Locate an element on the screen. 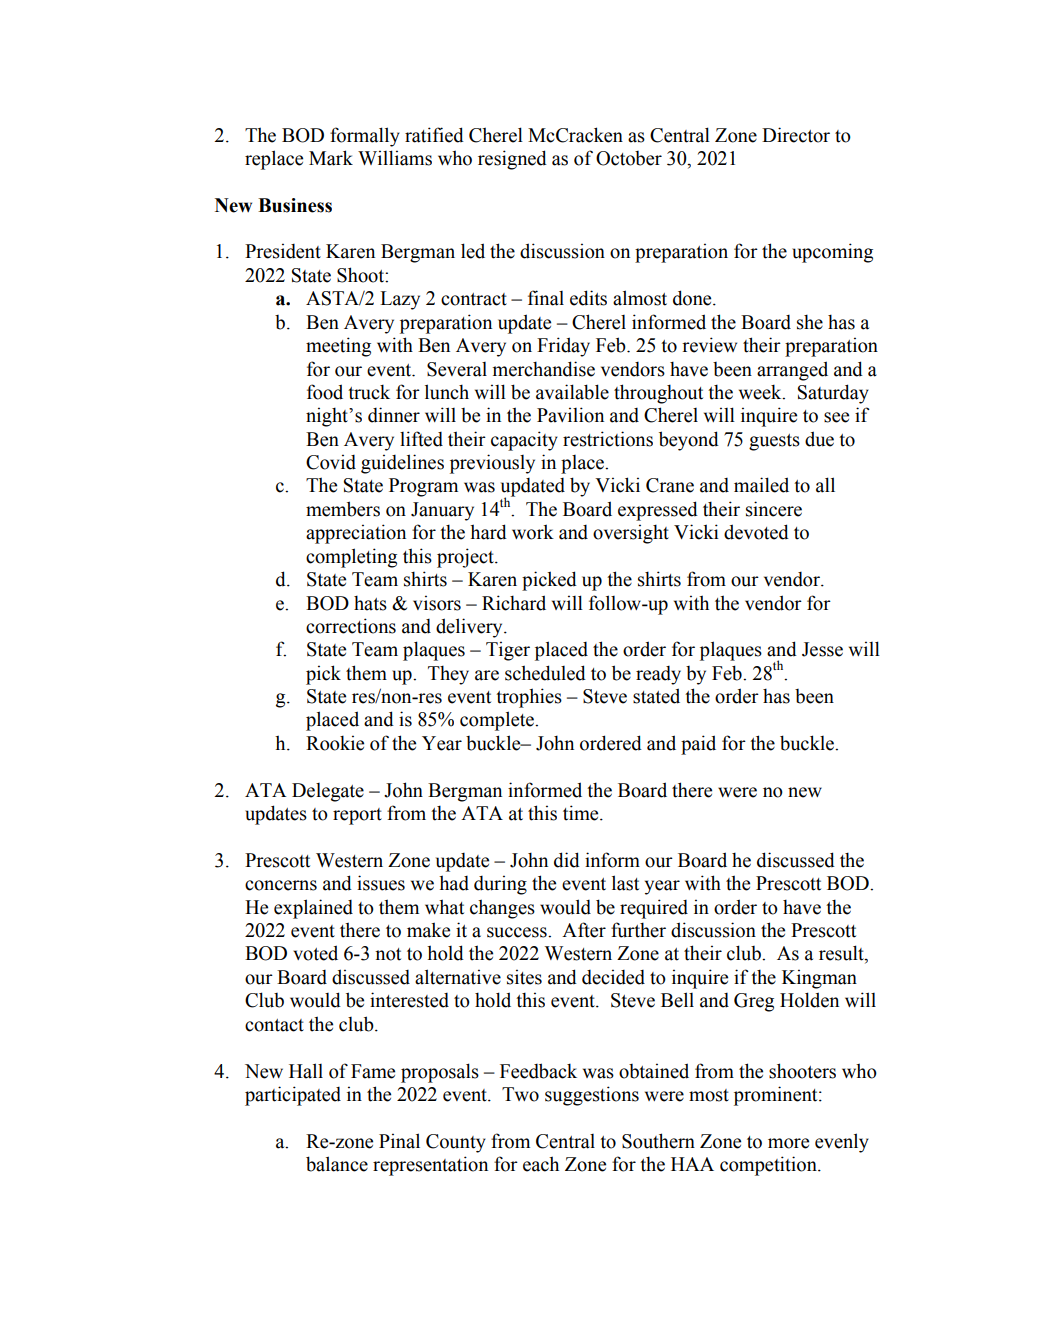 This screenshot has height=1343, width=1038. report is located at coordinates (357, 816).
